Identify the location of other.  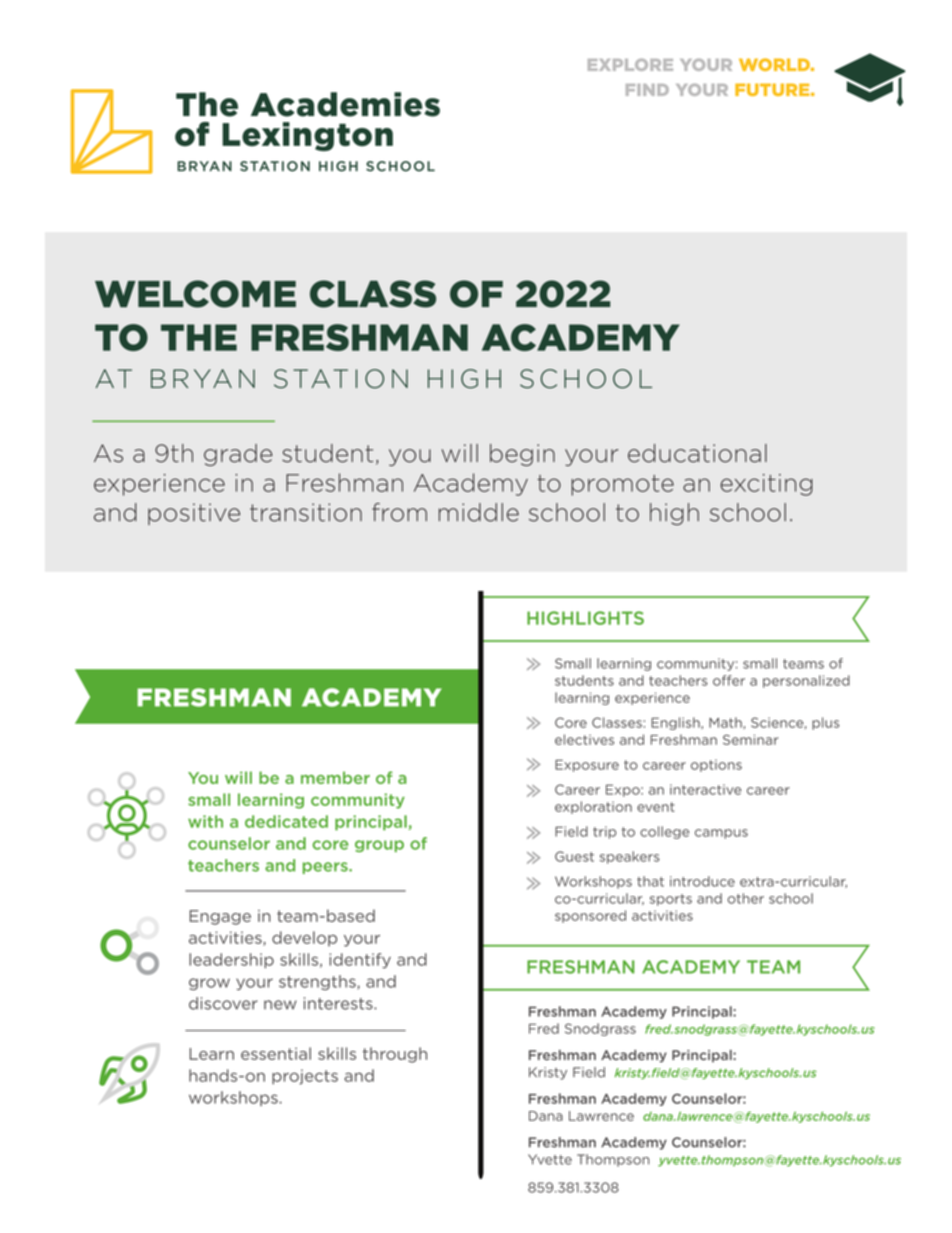
(746, 898).
